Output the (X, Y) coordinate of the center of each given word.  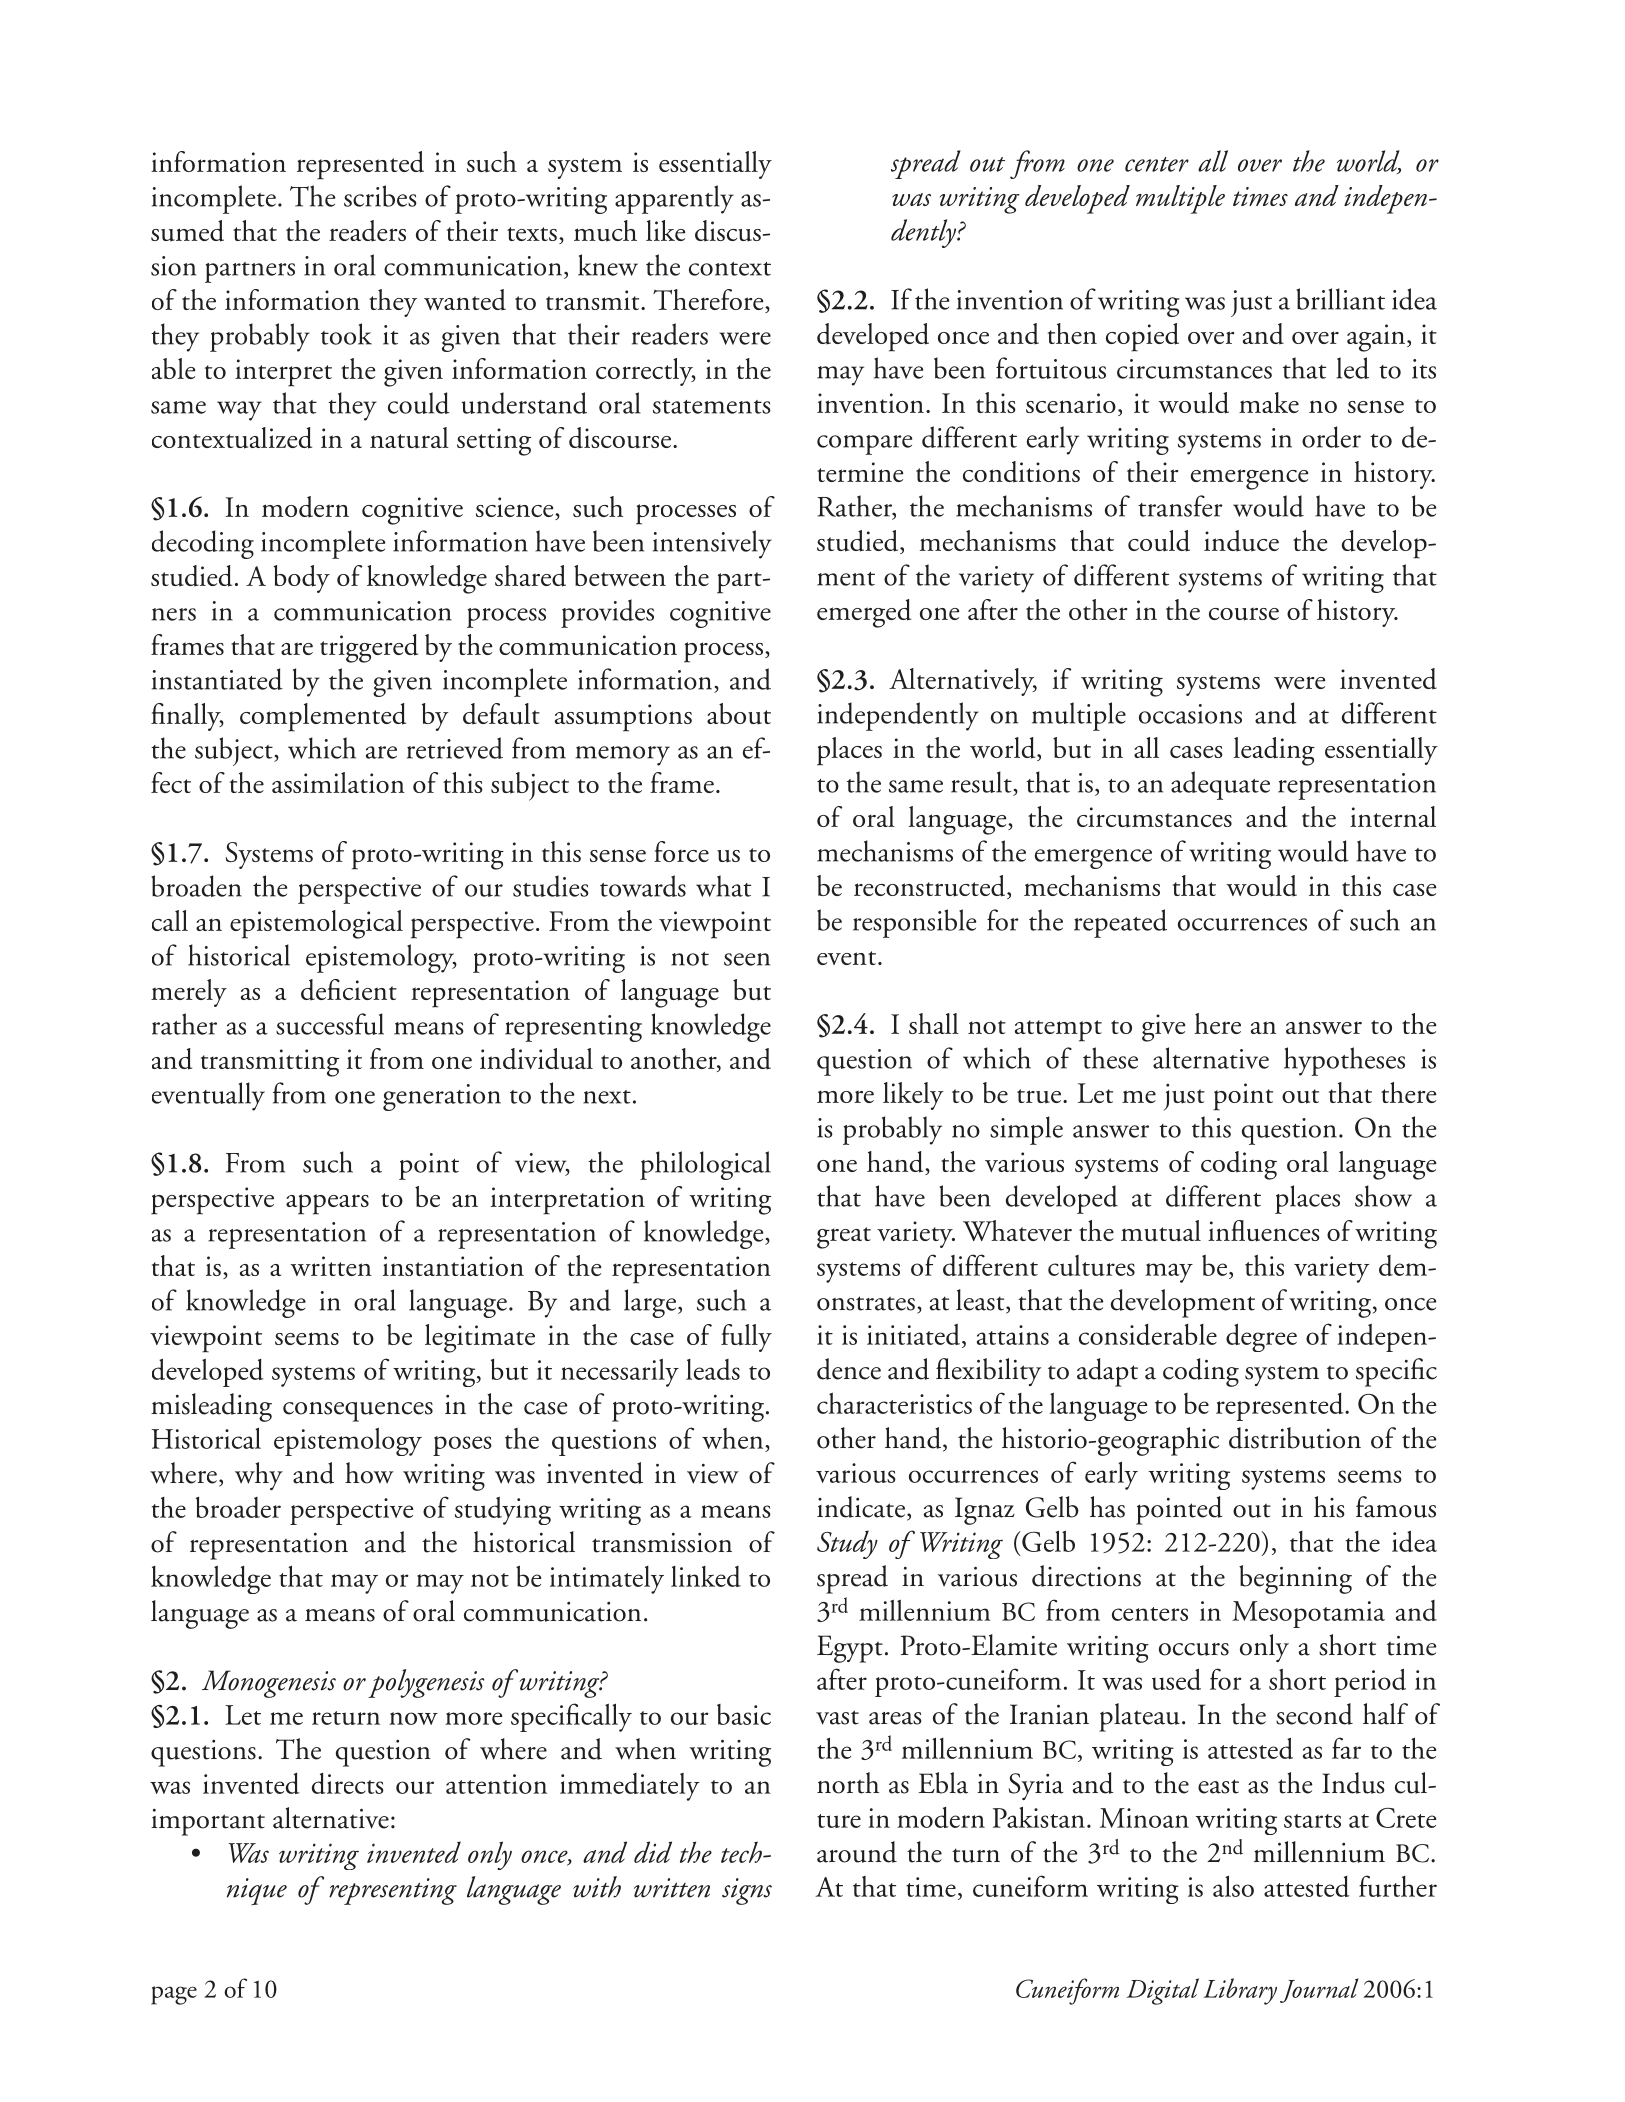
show (1383, 1196)
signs (747, 1891)
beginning (1295, 1579)
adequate (1220, 785)
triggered (369, 648)
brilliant (1340, 299)
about (739, 714)
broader (238, 1507)
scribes (380, 196)
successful (330, 1024)
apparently (674, 199)
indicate (861, 1507)
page (174, 1995)
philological (705, 1165)
